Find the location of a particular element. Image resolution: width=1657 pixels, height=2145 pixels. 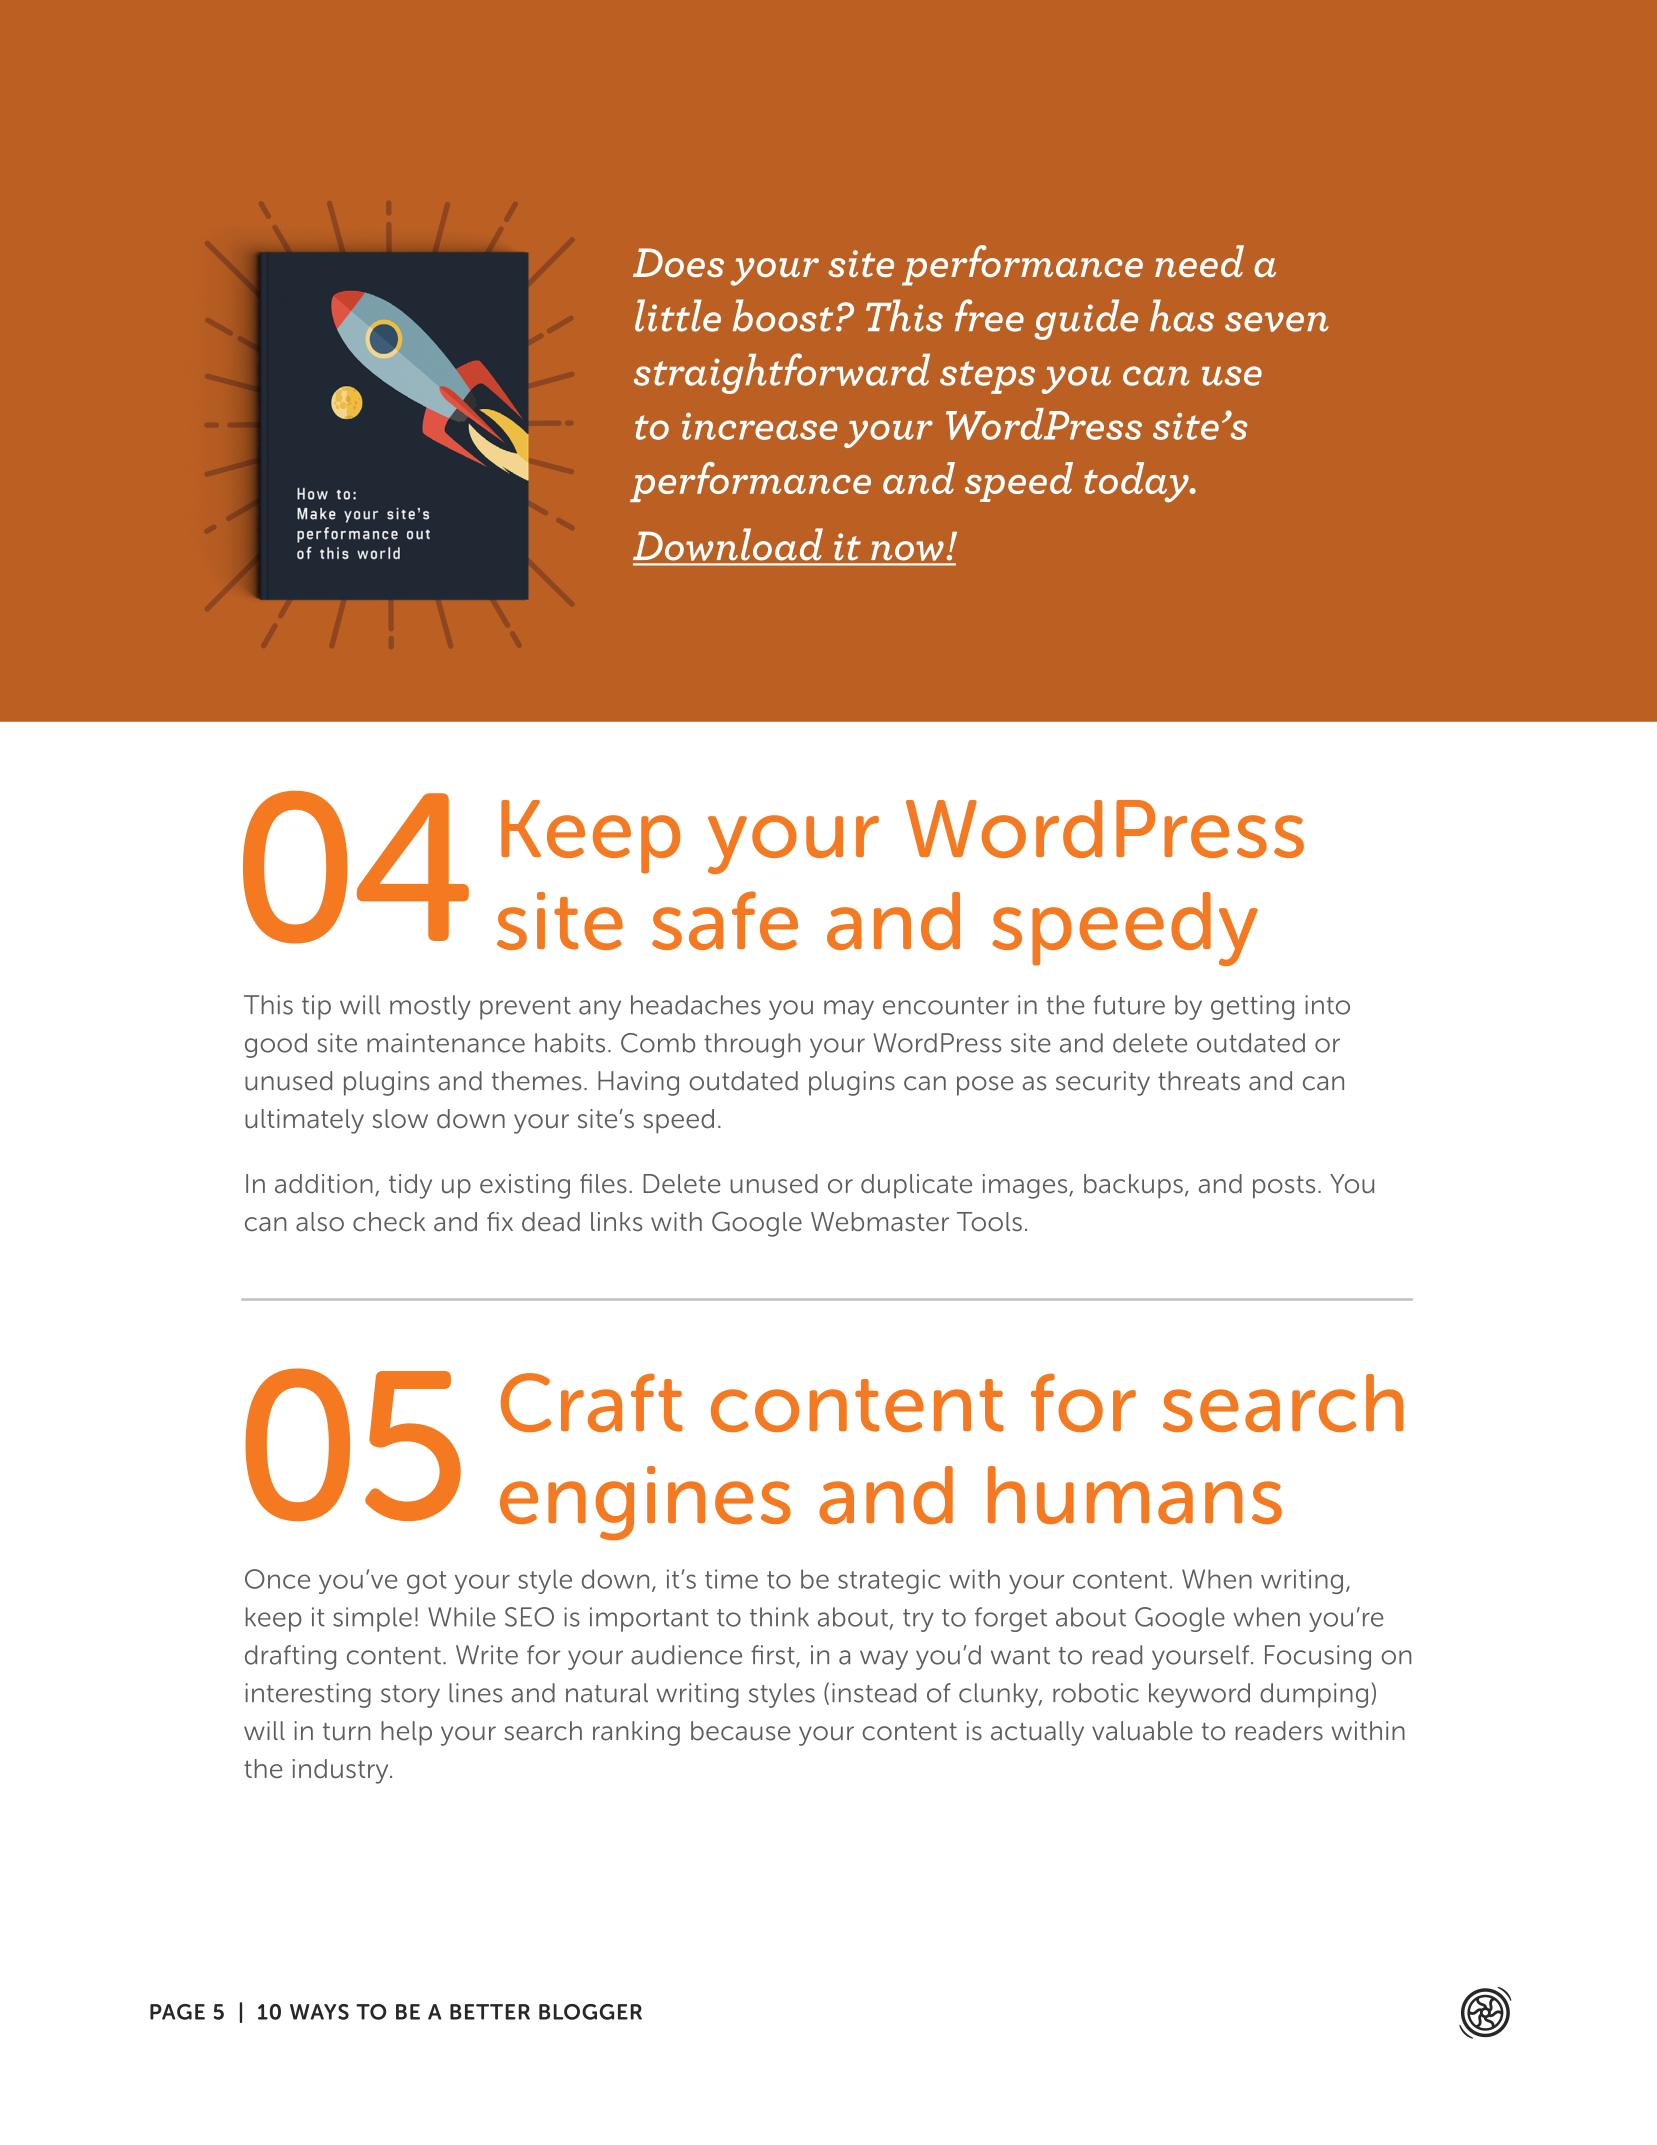

BLOGGER is located at coordinates (590, 2012).
